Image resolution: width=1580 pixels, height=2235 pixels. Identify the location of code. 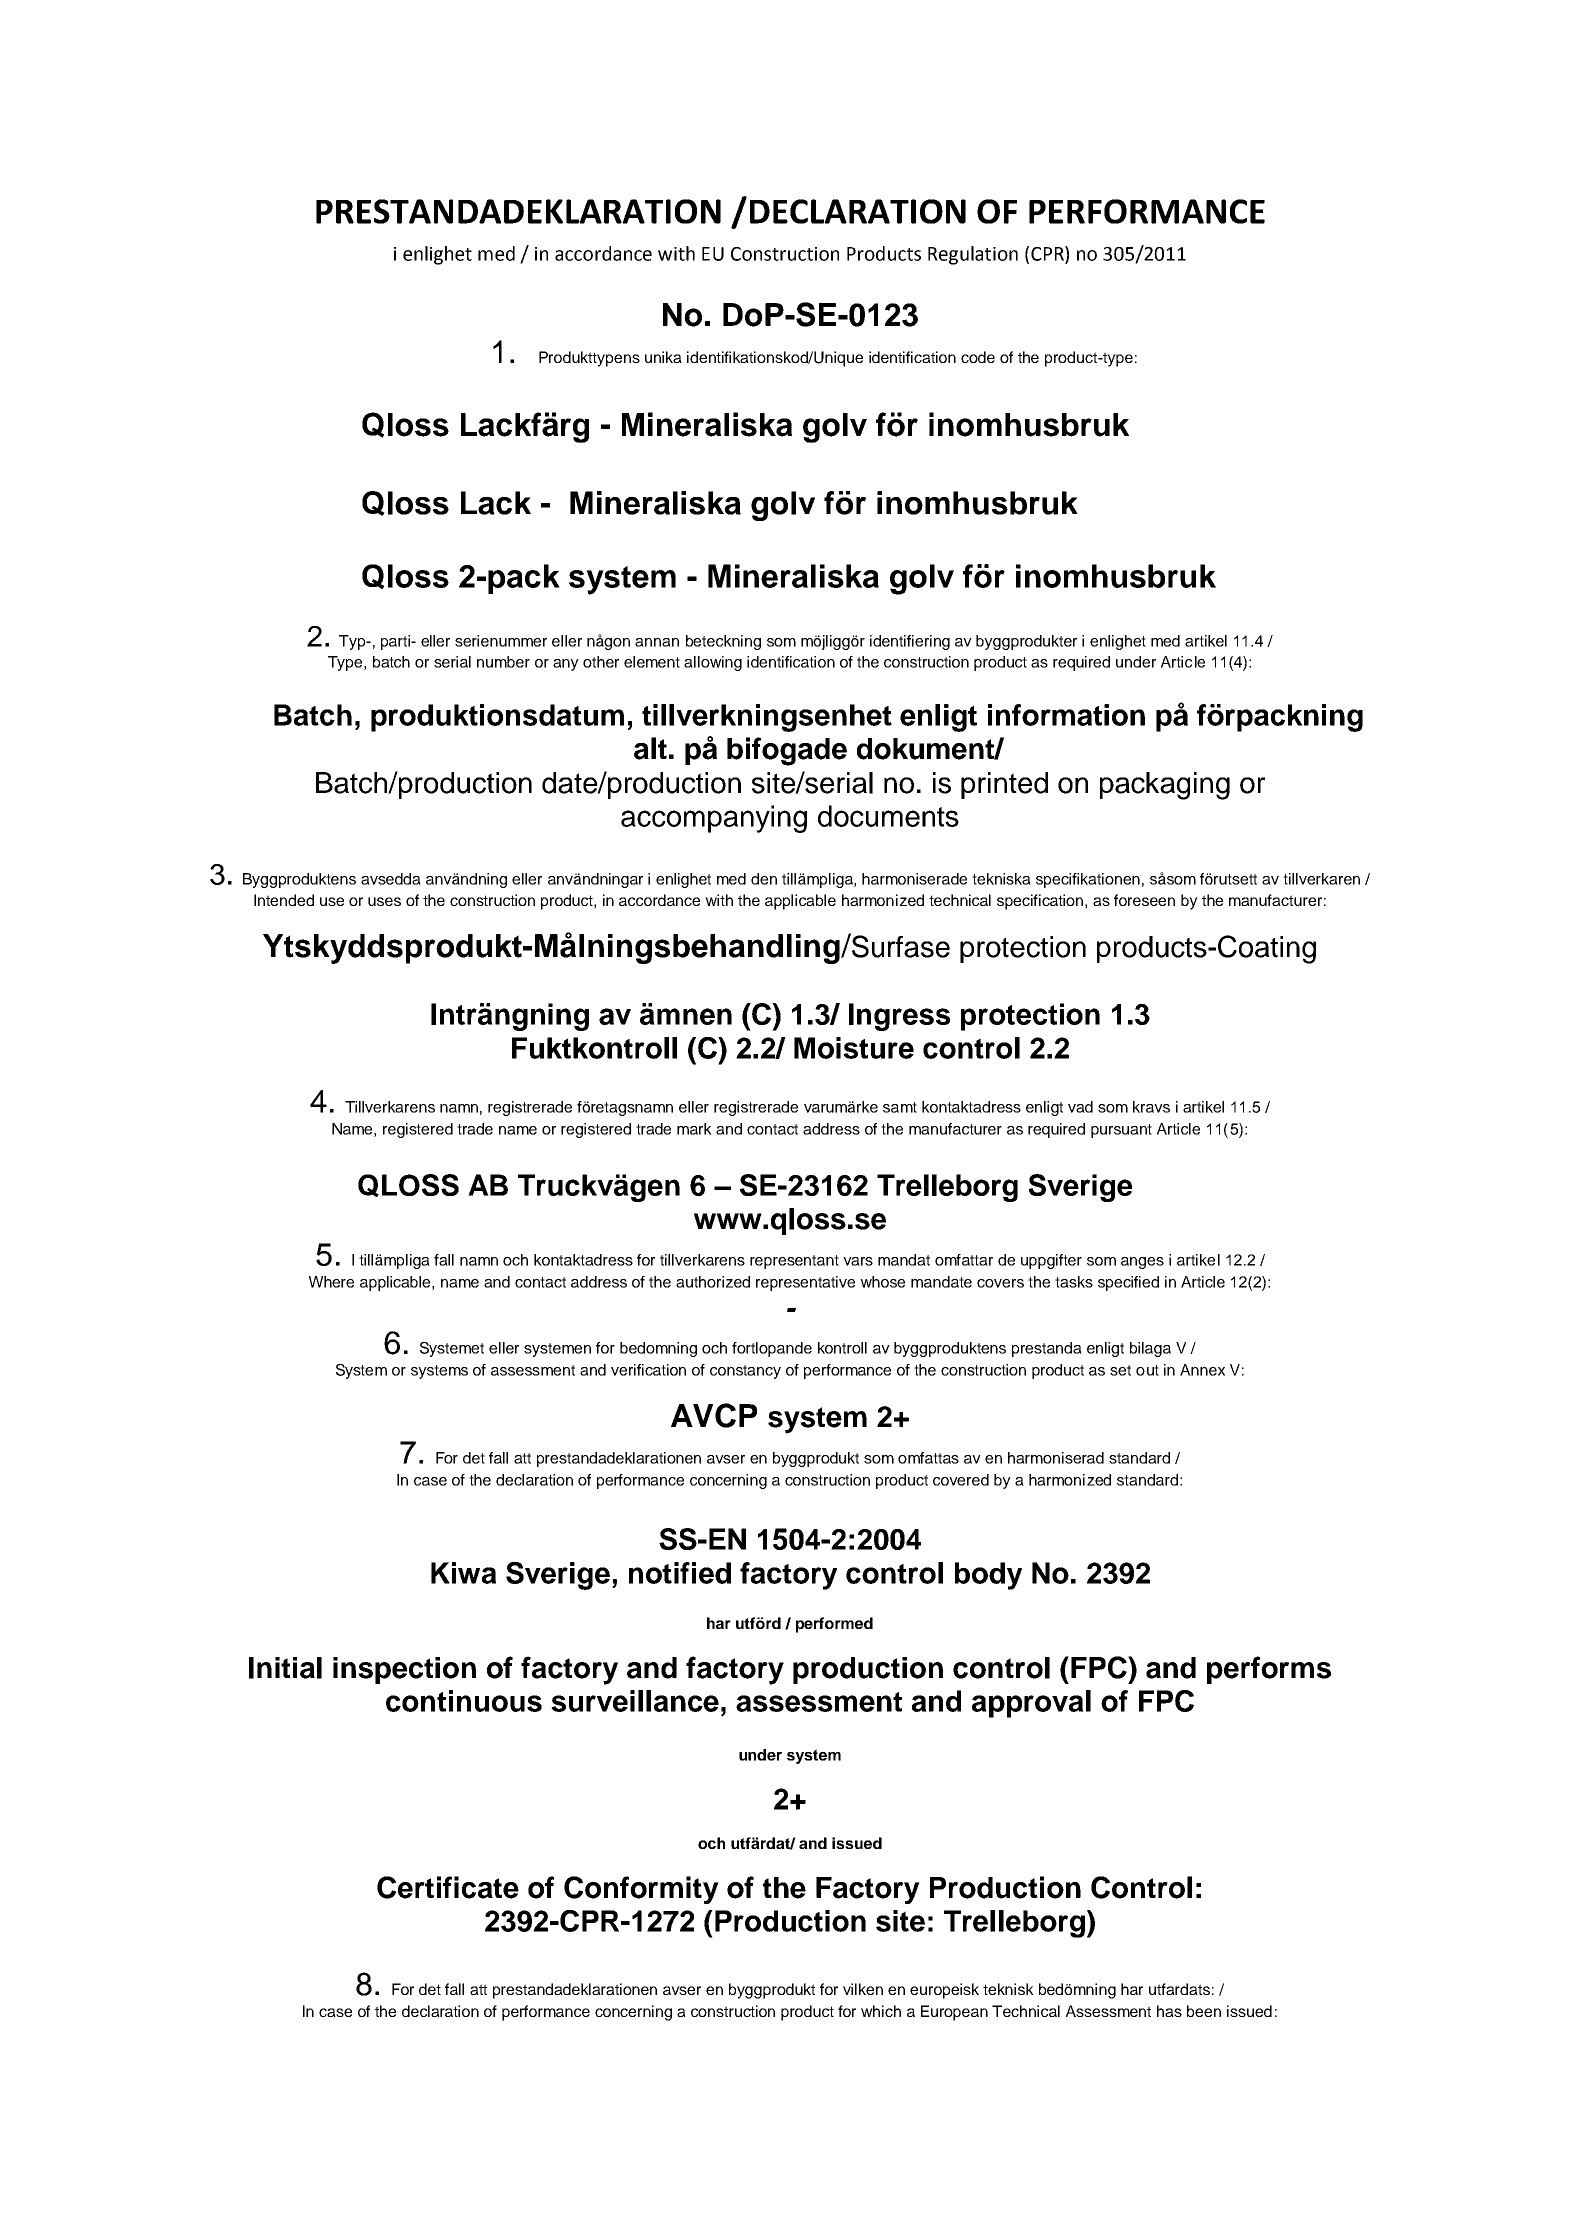
(978, 357).
